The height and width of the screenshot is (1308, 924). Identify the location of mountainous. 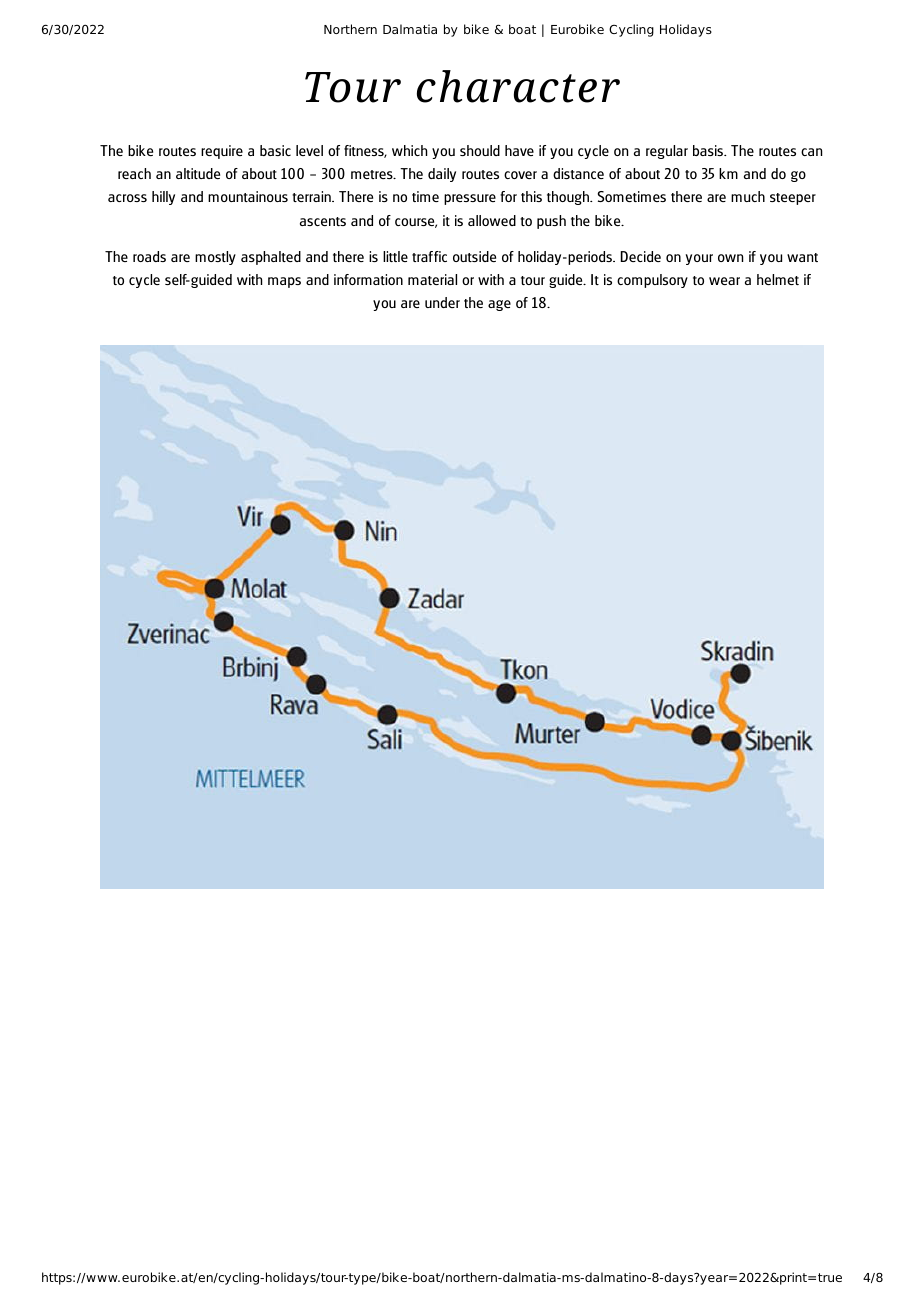
(248, 196).
